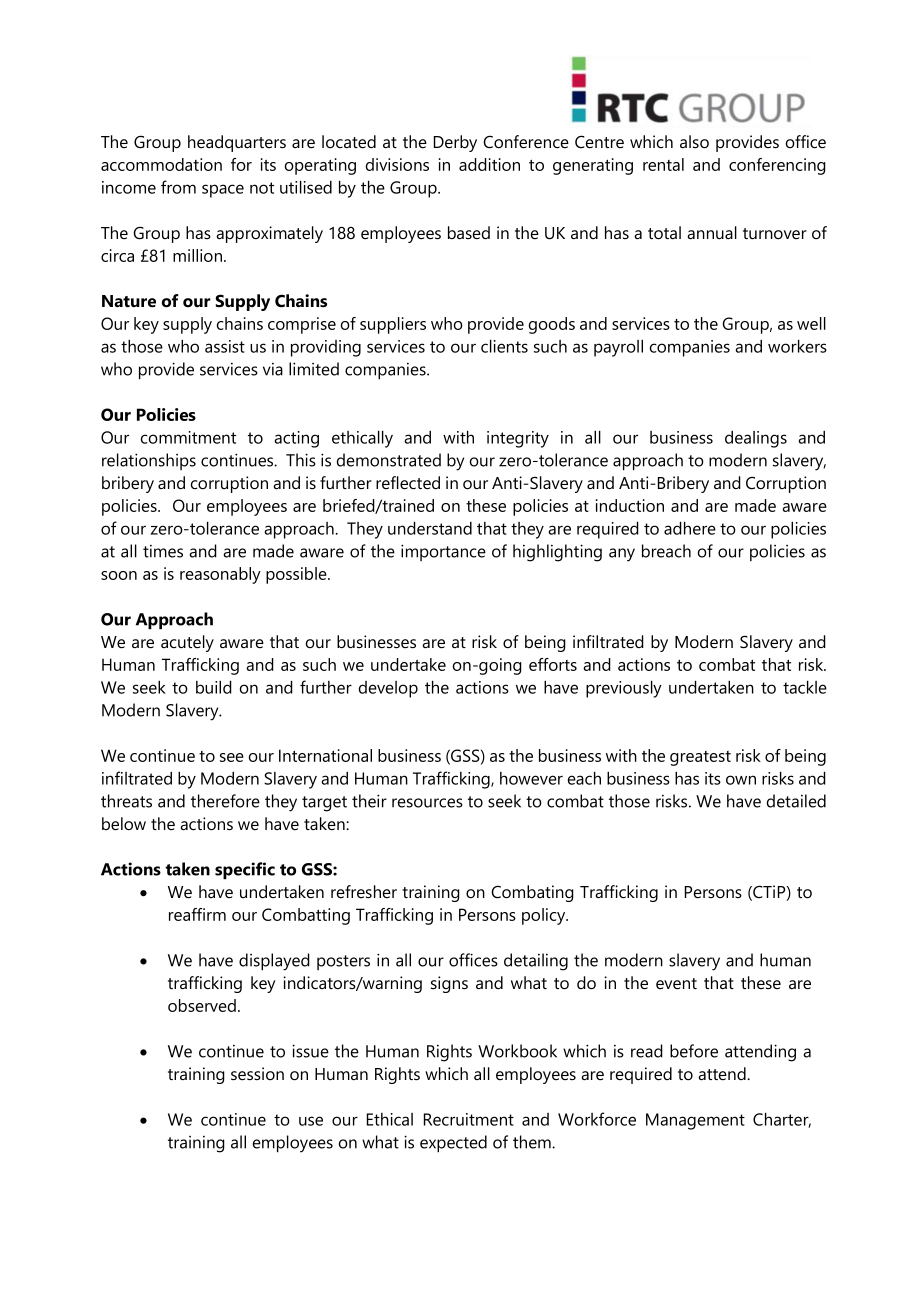 This document has width=924, height=1308. I want to click on acutely, so click(187, 643).
